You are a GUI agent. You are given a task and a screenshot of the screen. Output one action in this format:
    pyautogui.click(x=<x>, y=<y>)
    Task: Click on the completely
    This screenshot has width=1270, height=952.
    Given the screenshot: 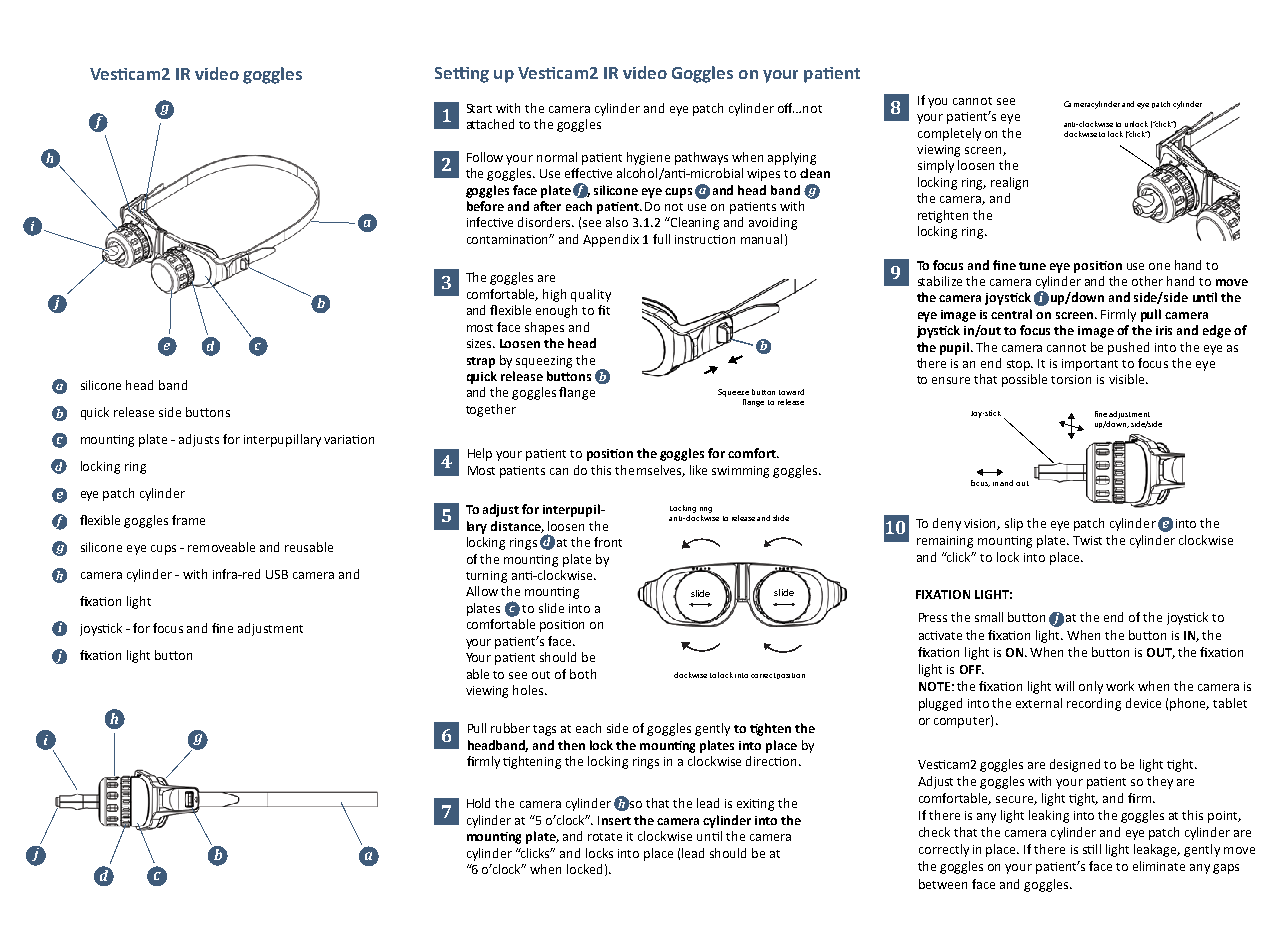 What is the action you would take?
    pyautogui.click(x=949, y=134)
